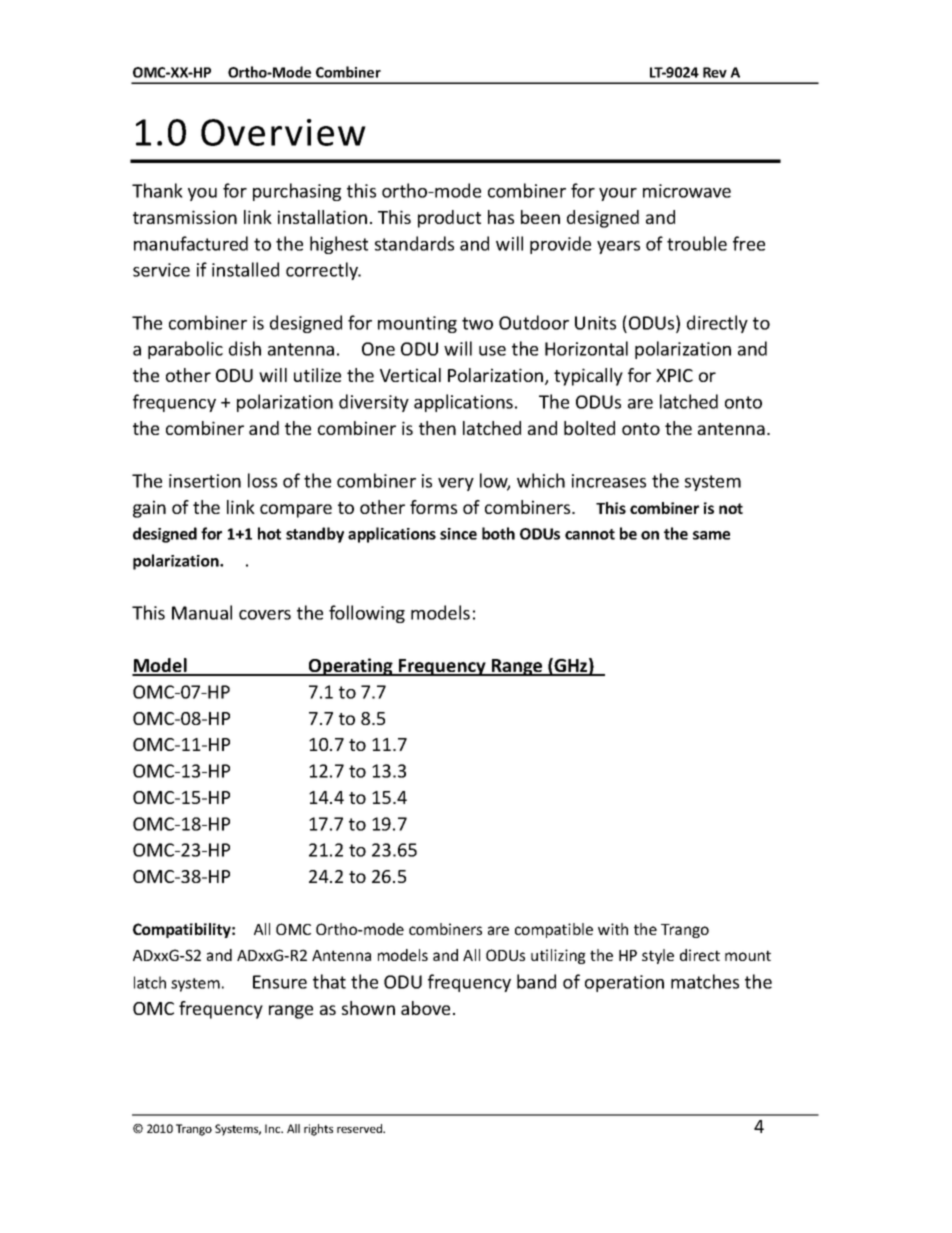 This screenshot has height=1233, width=952. I want to click on Overview, so click(283, 132).
